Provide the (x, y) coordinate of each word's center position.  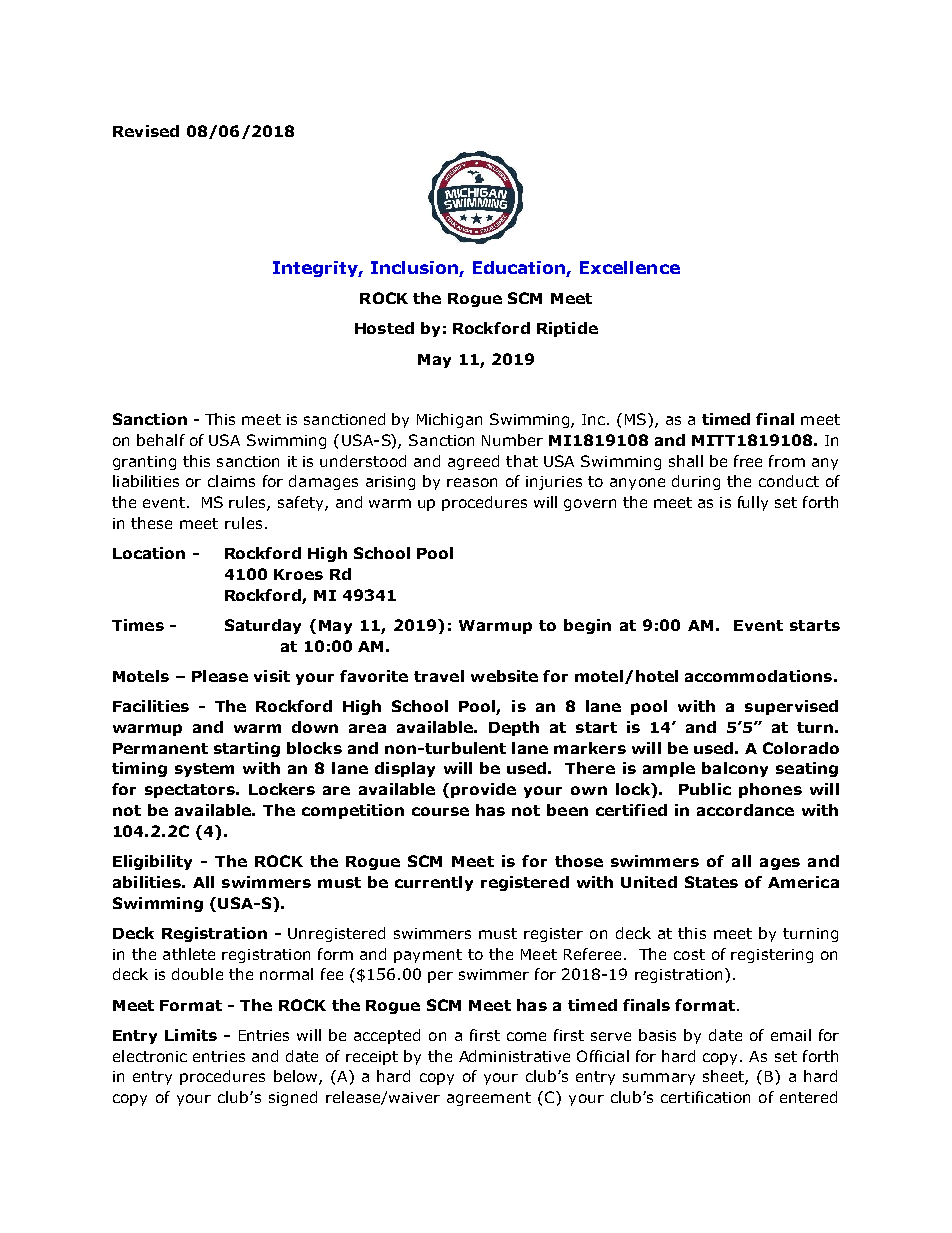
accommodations (758, 676)
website (504, 676)
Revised (146, 131)
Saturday (263, 626)
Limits (191, 1035)
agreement (489, 1099)
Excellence (630, 267)
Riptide (567, 329)
